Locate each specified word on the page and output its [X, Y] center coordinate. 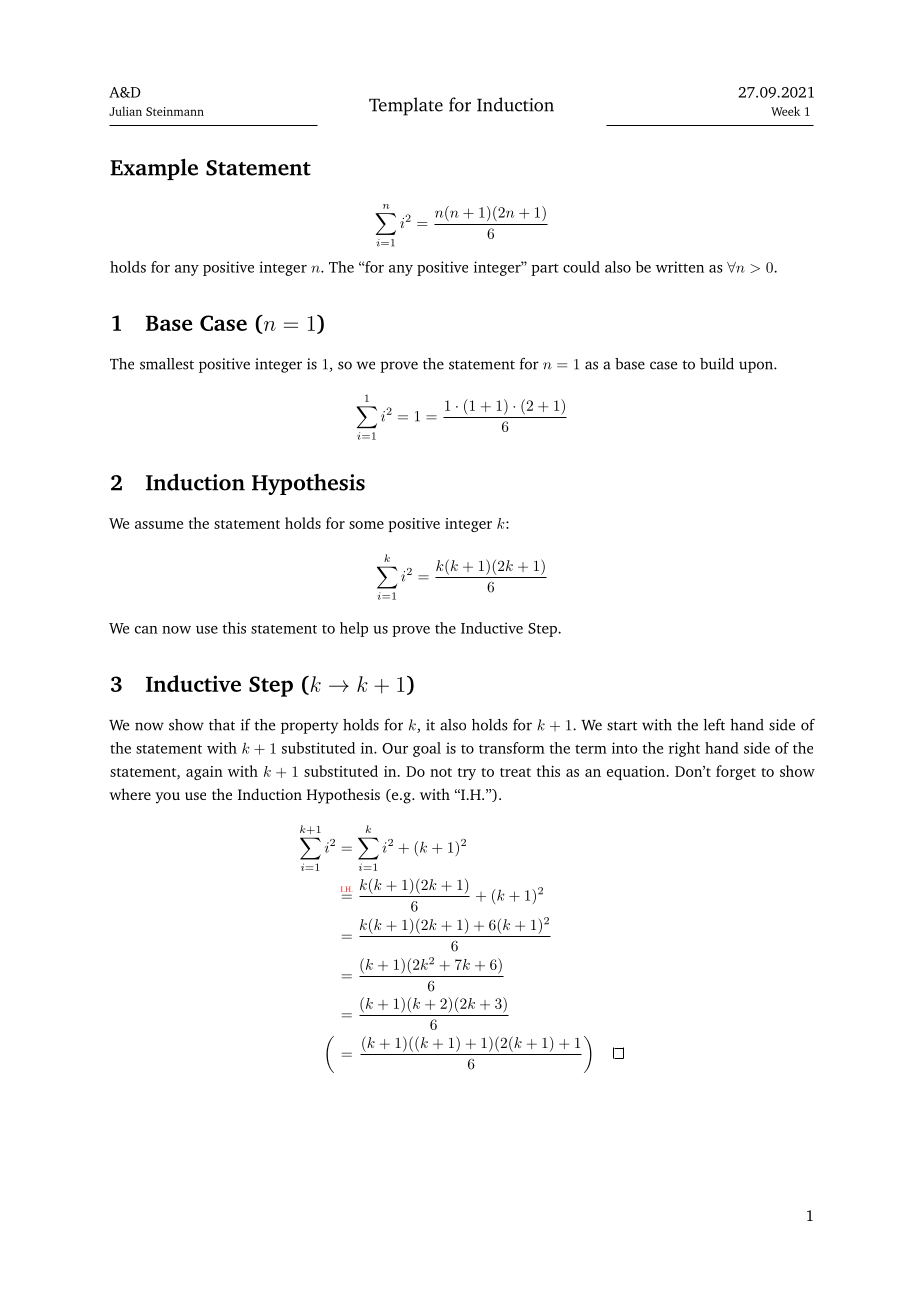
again [204, 773]
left [714, 725]
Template [406, 106]
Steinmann [175, 111]
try [467, 774]
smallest [167, 364]
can [146, 630]
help [354, 629]
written [680, 267]
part [545, 269]
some [366, 525]
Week [785, 111]
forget [736, 772]
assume [159, 525]
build [717, 364]
